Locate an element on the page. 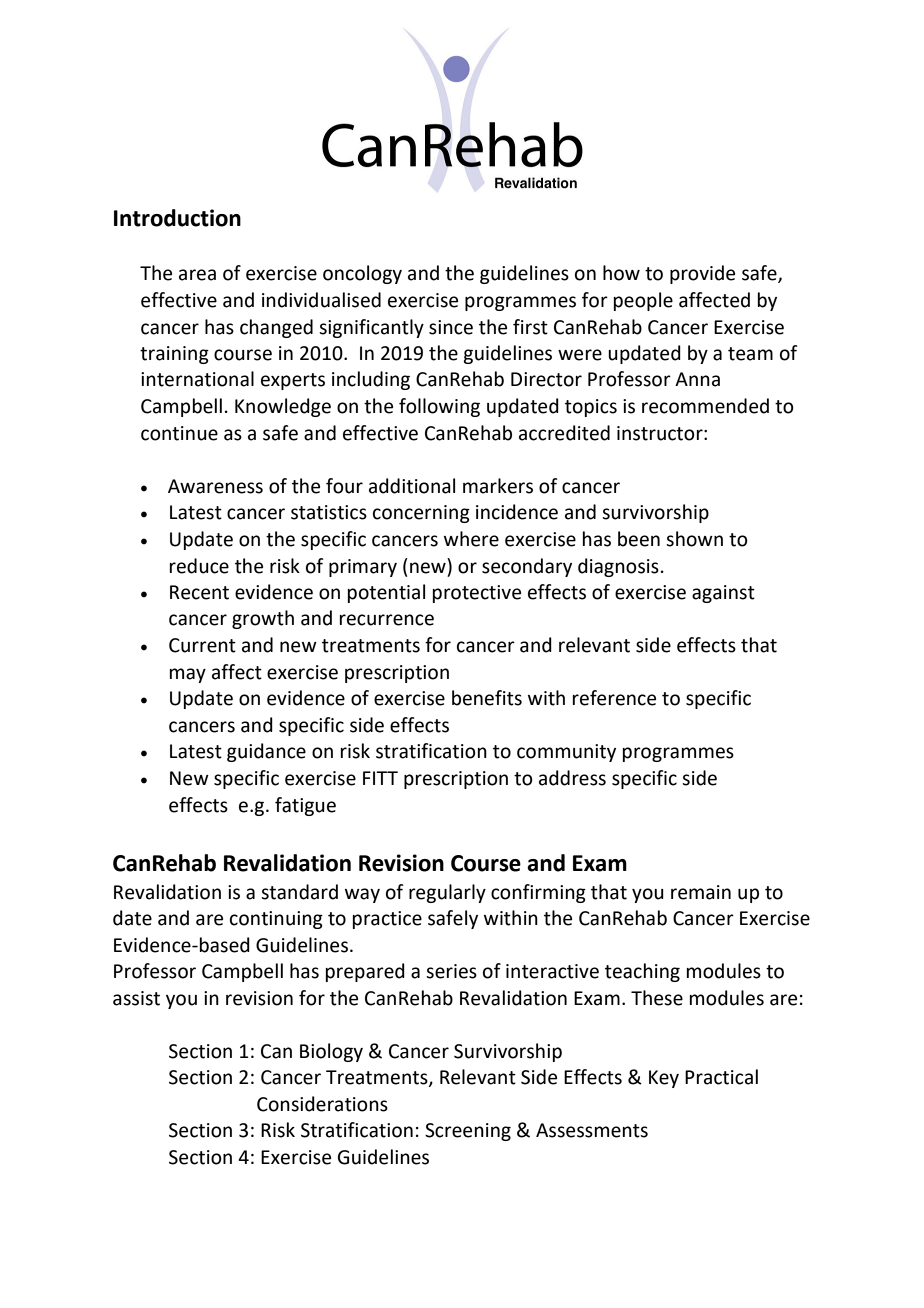  Screening is located at coordinates (468, 1132).
